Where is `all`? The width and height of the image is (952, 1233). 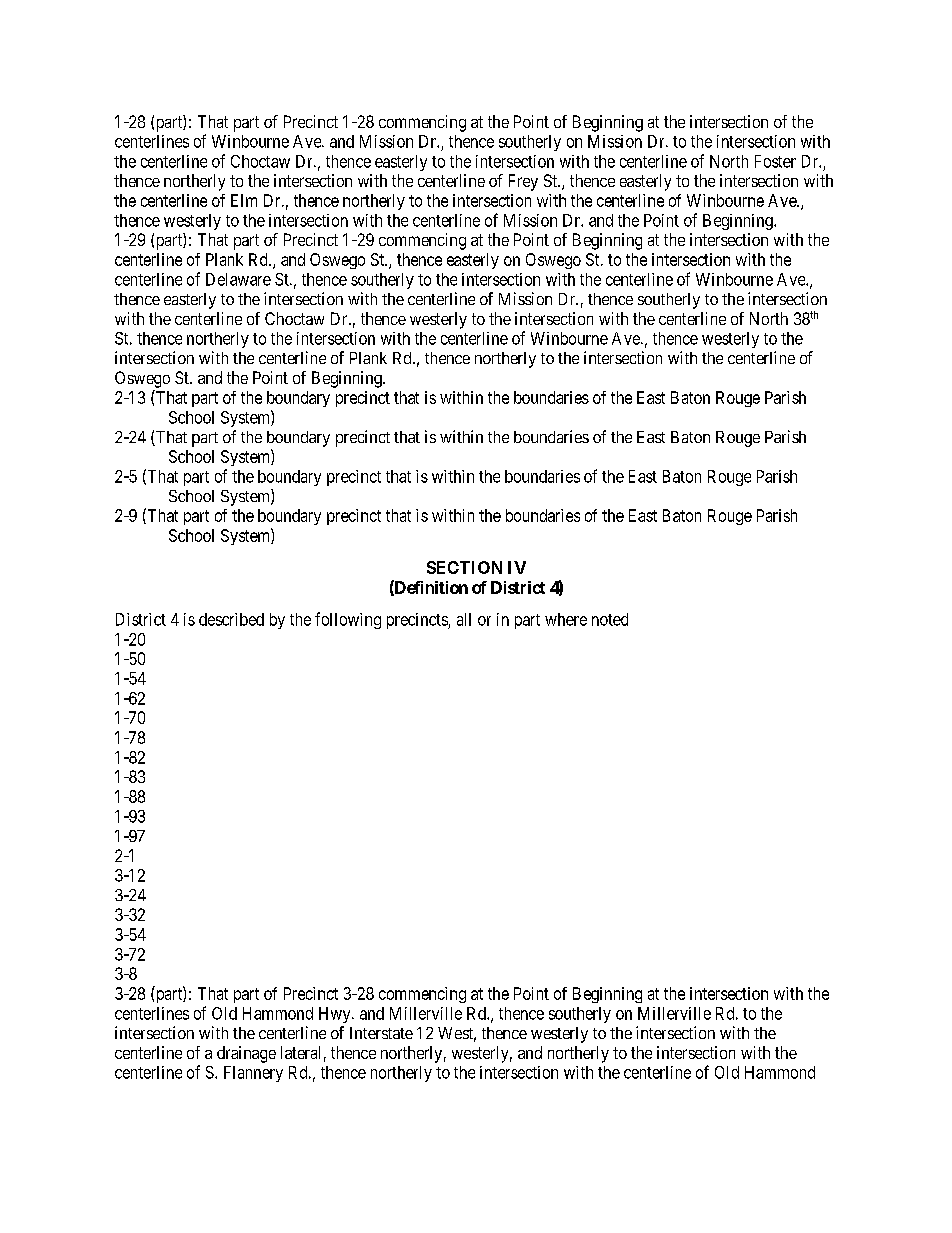 all is located at coordinates (464, 619).
